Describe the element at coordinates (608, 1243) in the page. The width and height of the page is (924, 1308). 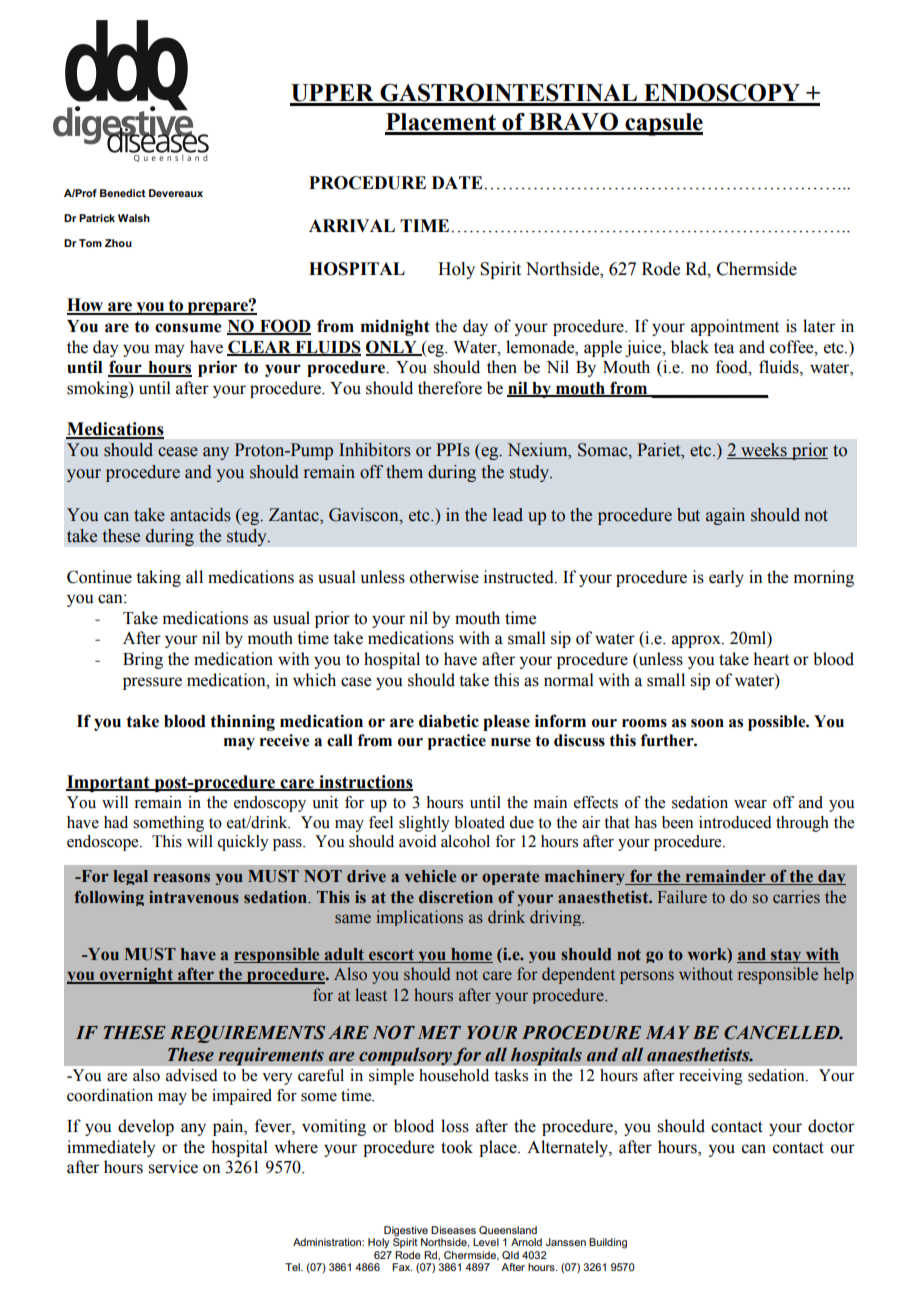
I see `Building` at that location.
